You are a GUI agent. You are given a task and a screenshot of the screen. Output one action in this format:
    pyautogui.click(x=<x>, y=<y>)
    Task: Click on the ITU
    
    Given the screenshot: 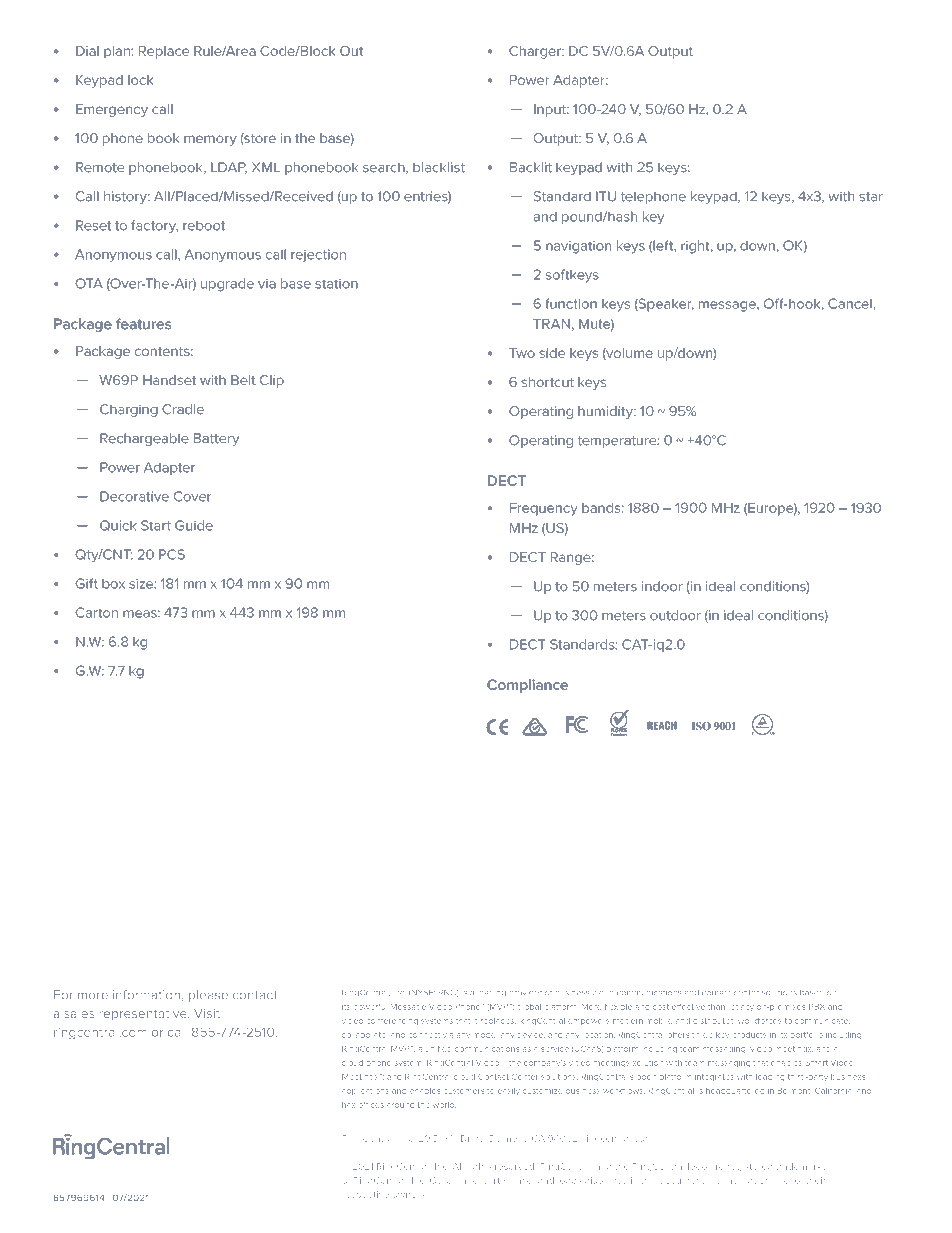 What is the action you would take?
    pyautogui.click(x=606, y=196)
